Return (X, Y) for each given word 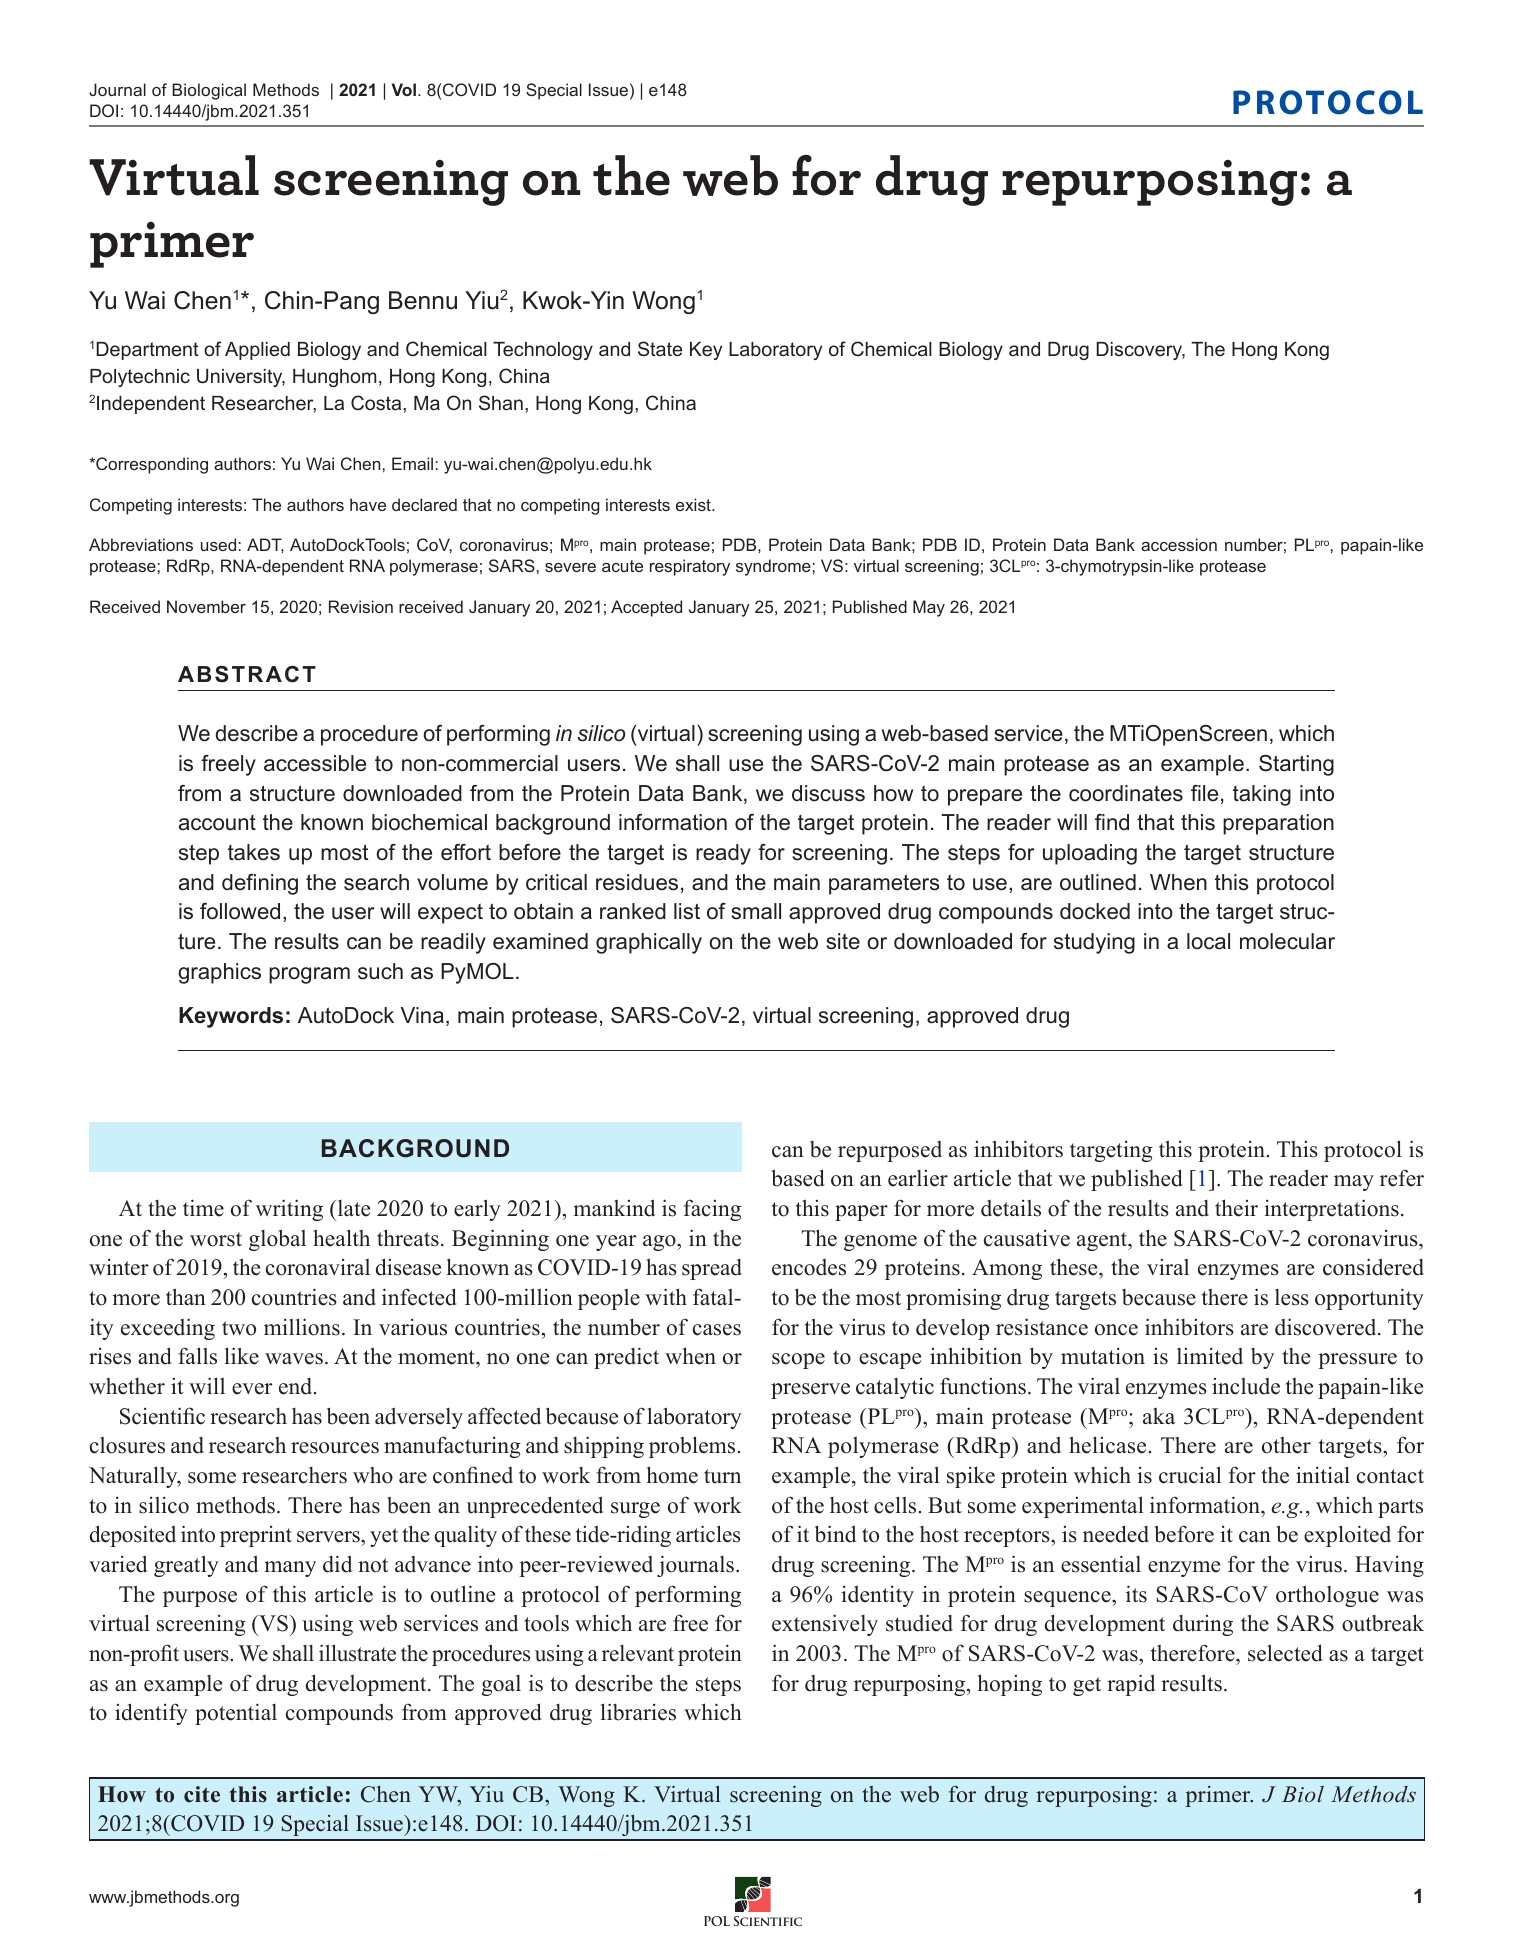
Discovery (1140, 351)
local (1208, 941)
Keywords (231, 1017)
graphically (649, 943)
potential (236, 1714)
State (660, 348)
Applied (257, 351)
